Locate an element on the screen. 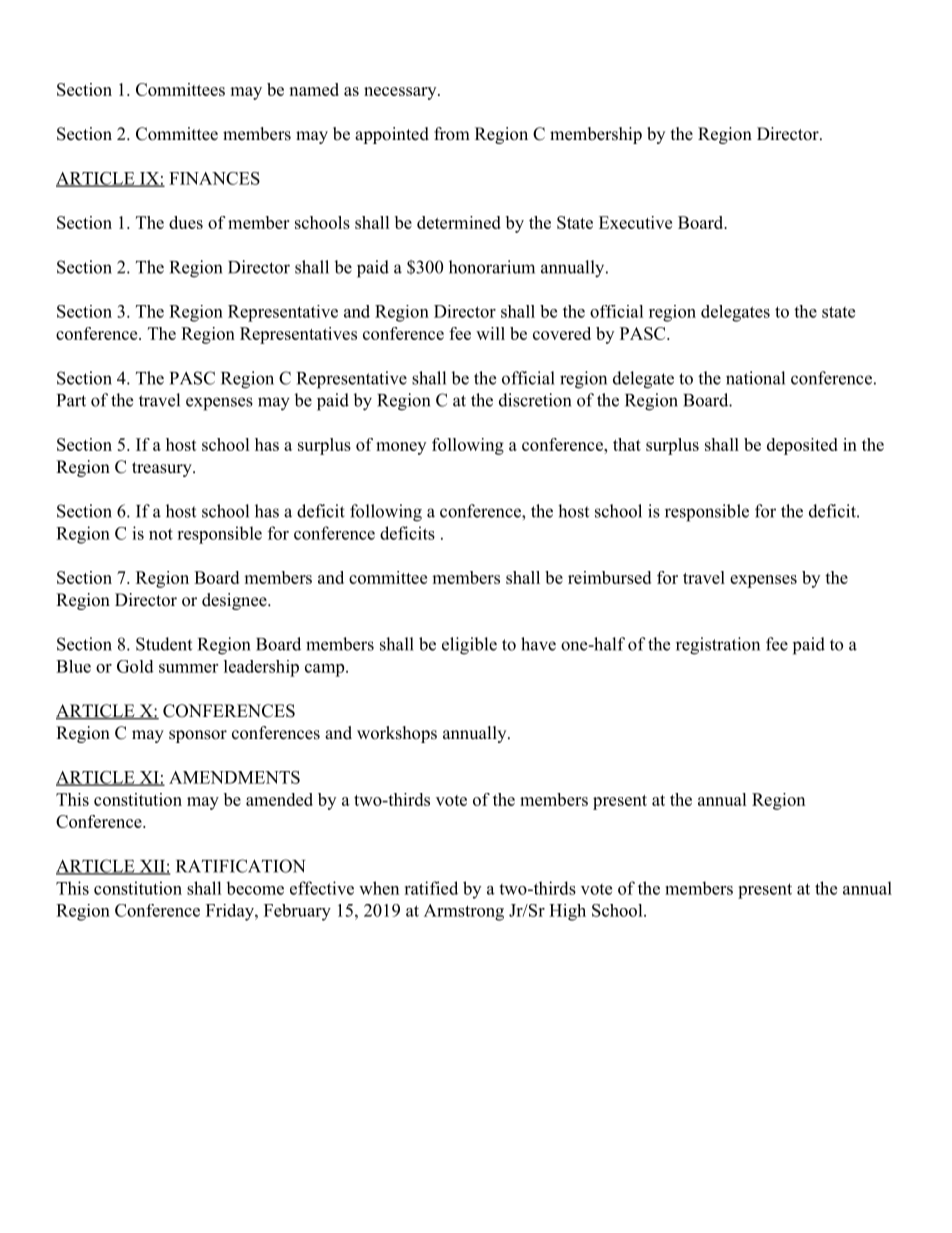 The image size is (952, 1233). Executive is located at coordinates (635, 222).
